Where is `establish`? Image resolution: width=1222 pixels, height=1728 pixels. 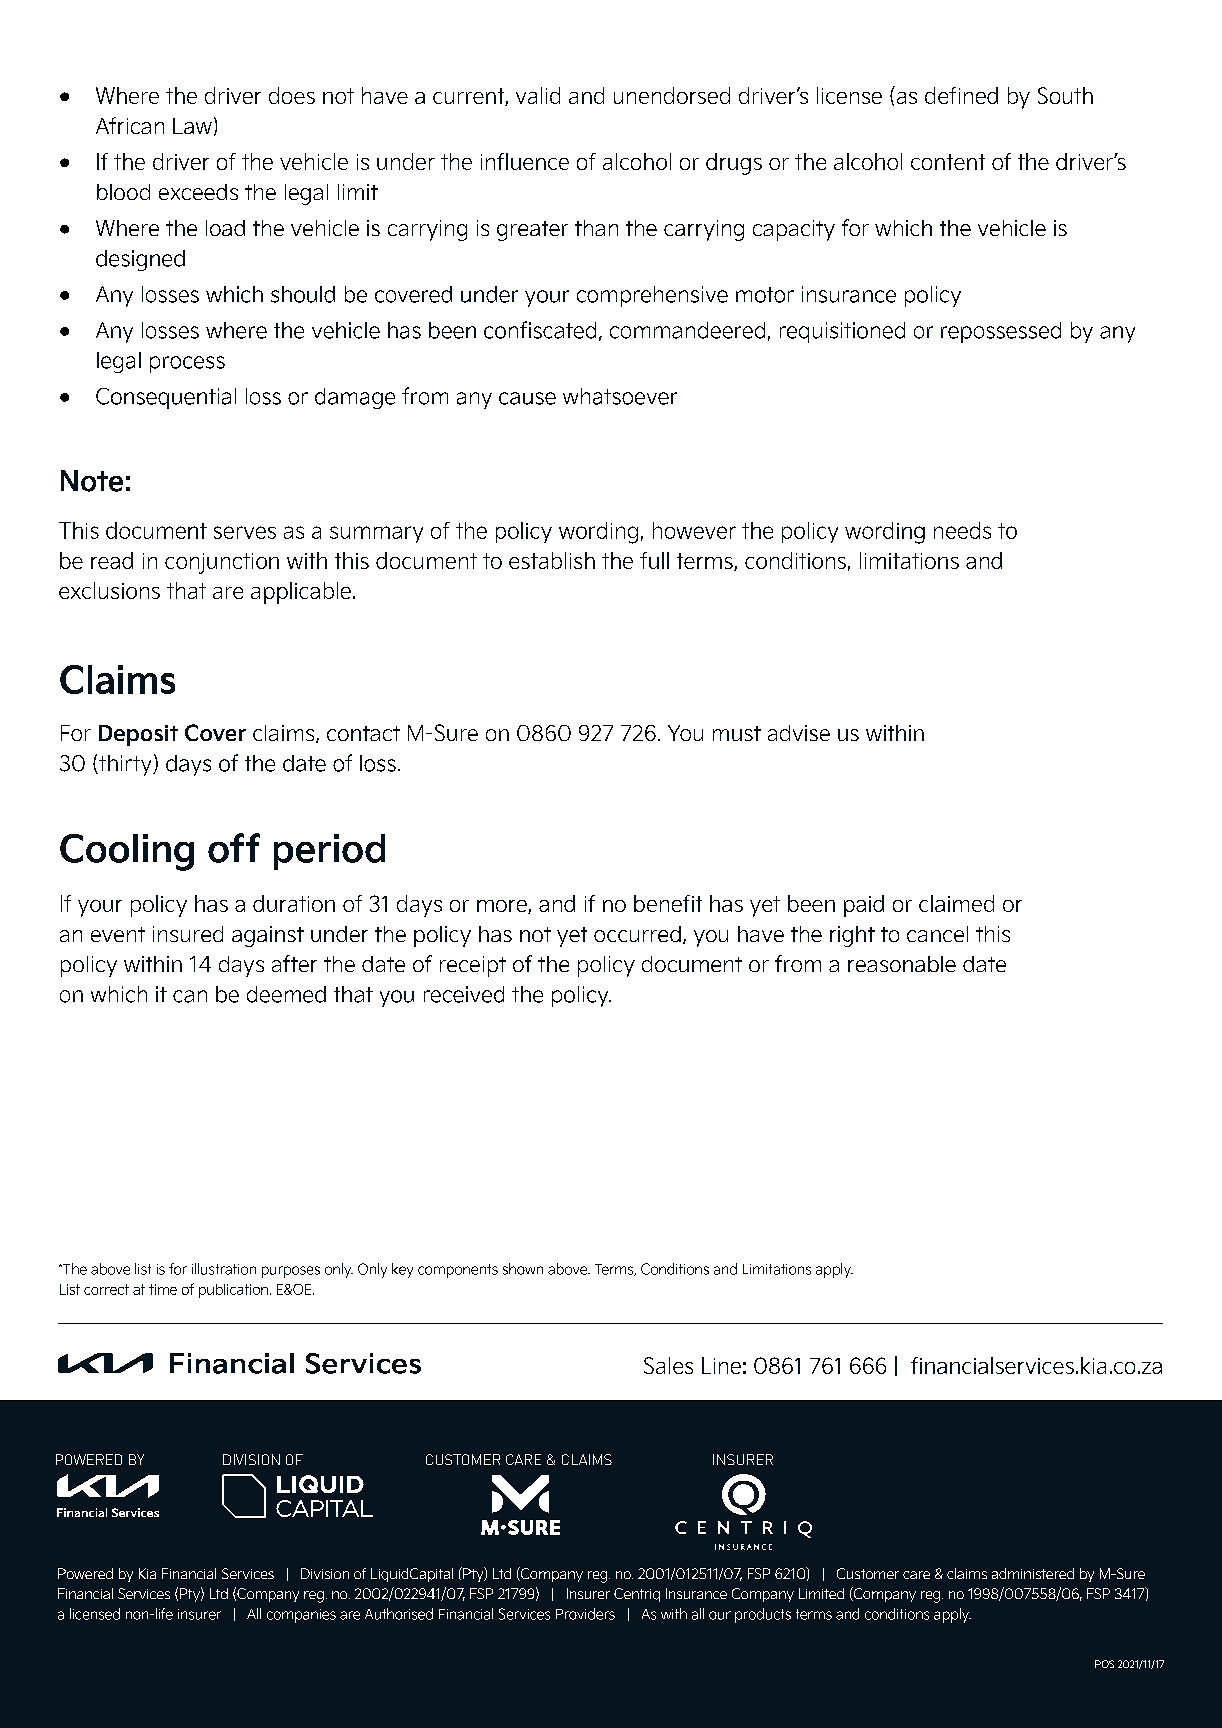
establish is located at coordinates (552, 560).
